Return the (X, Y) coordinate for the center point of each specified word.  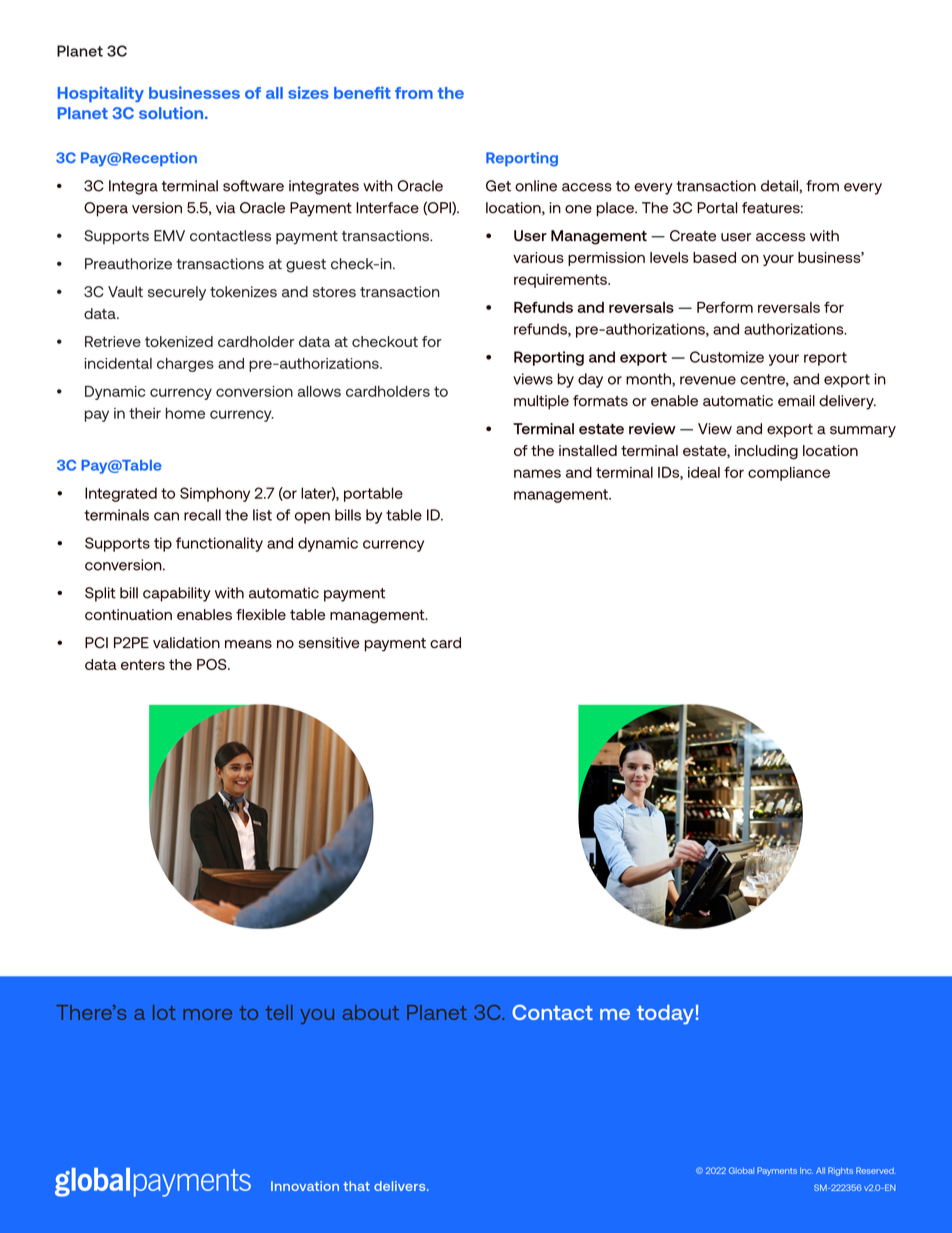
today (666, 1014)
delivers (401, 1186)
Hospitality (101, 94)
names (537, 473)
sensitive (329, 643)
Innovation (305, 1186)
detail (780, 186)
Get (498, 186)
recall (202, 515)
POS (213, 664)
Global (741, 1170)
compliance (789, 474)
